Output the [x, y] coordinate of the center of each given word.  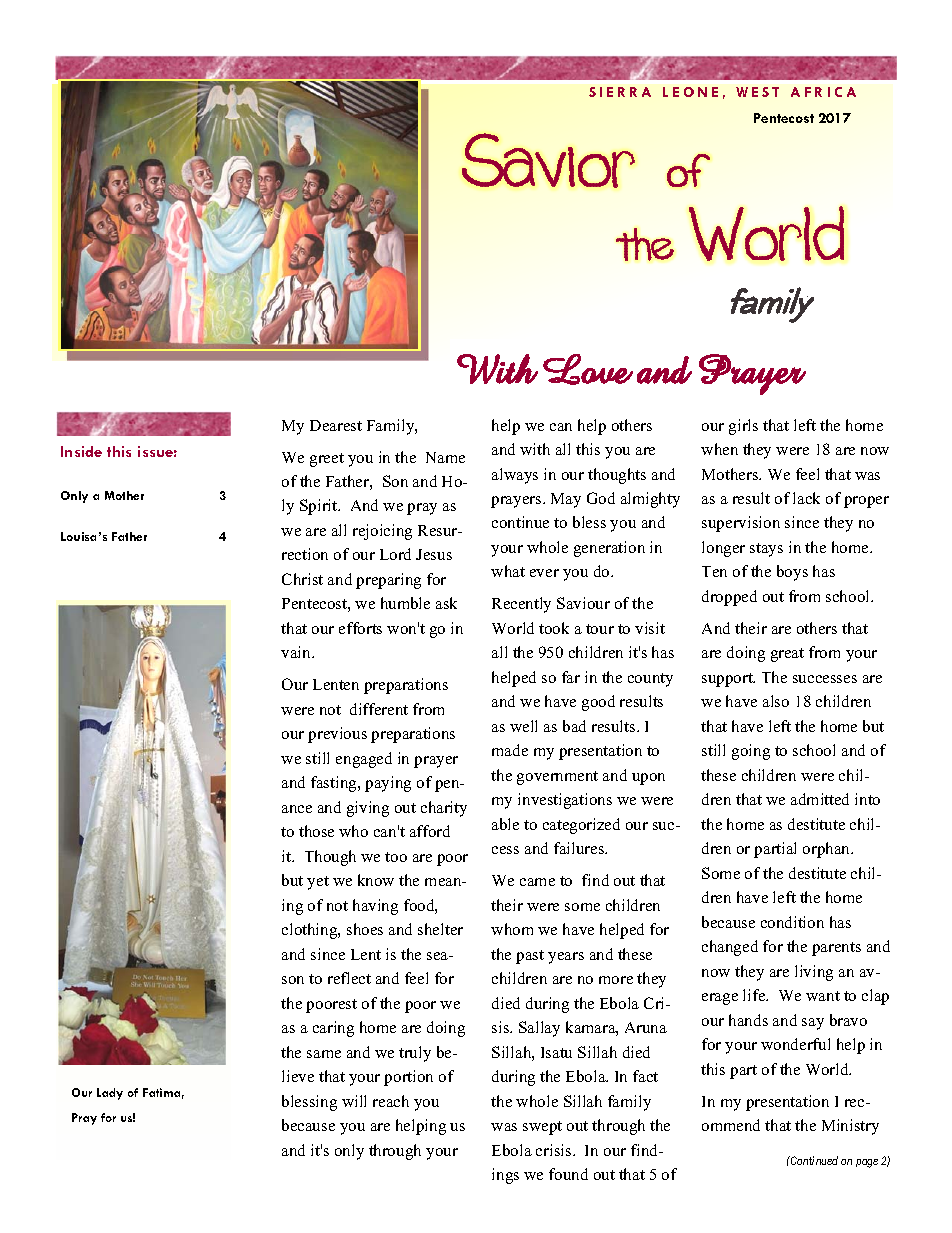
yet [318, 883]
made [510, 750]
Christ [302, 579]
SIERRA [620, 92]
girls [743, 427]
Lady [110, 1094]
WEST [757, 92]
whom [512, 929]
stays [766, 550]
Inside [81, 451]
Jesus [434, 554]
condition [792, 922]
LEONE [690, 92]
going [751, 752]
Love [588, 369]
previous [337, 735]
